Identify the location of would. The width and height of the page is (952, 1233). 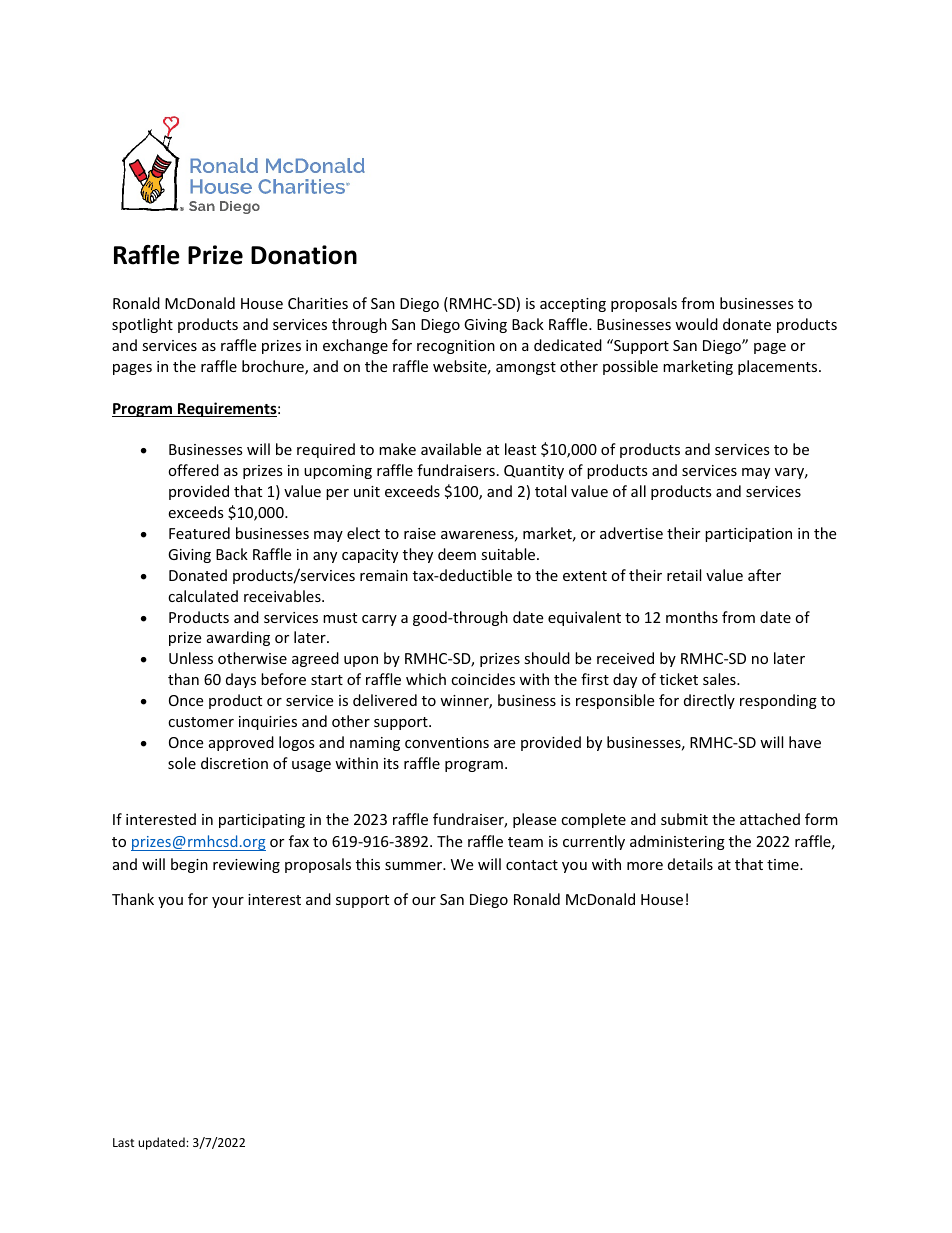
(696, 324).
